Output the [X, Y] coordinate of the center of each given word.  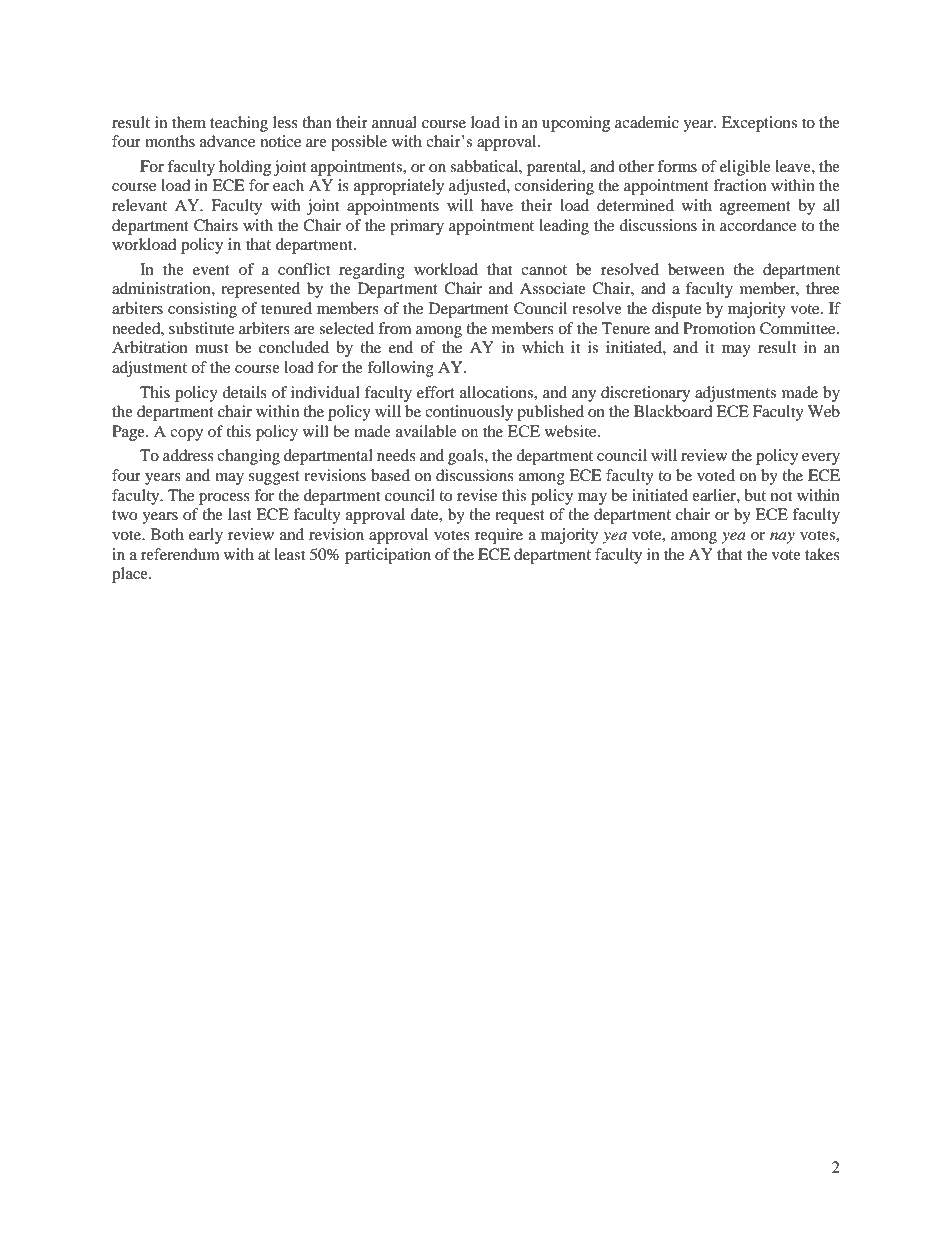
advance [227, 141]
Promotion [719, 328]
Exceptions [759, 124]
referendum [180, 554]
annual [394, 122]
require [499, 536]
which [543, 347]
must [211, 348]
